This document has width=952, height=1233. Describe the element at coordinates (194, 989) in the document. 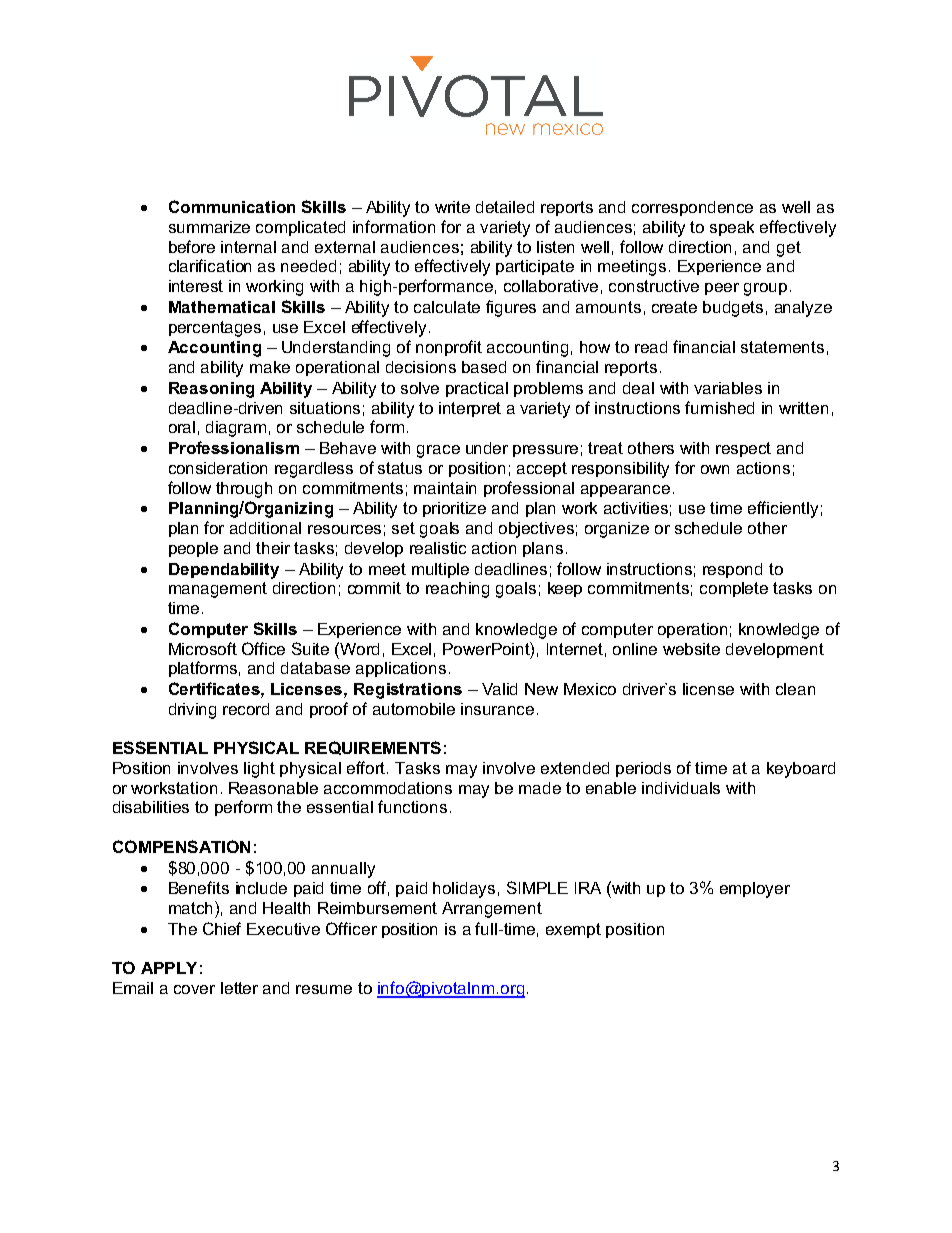

I see `cover` at that location.
